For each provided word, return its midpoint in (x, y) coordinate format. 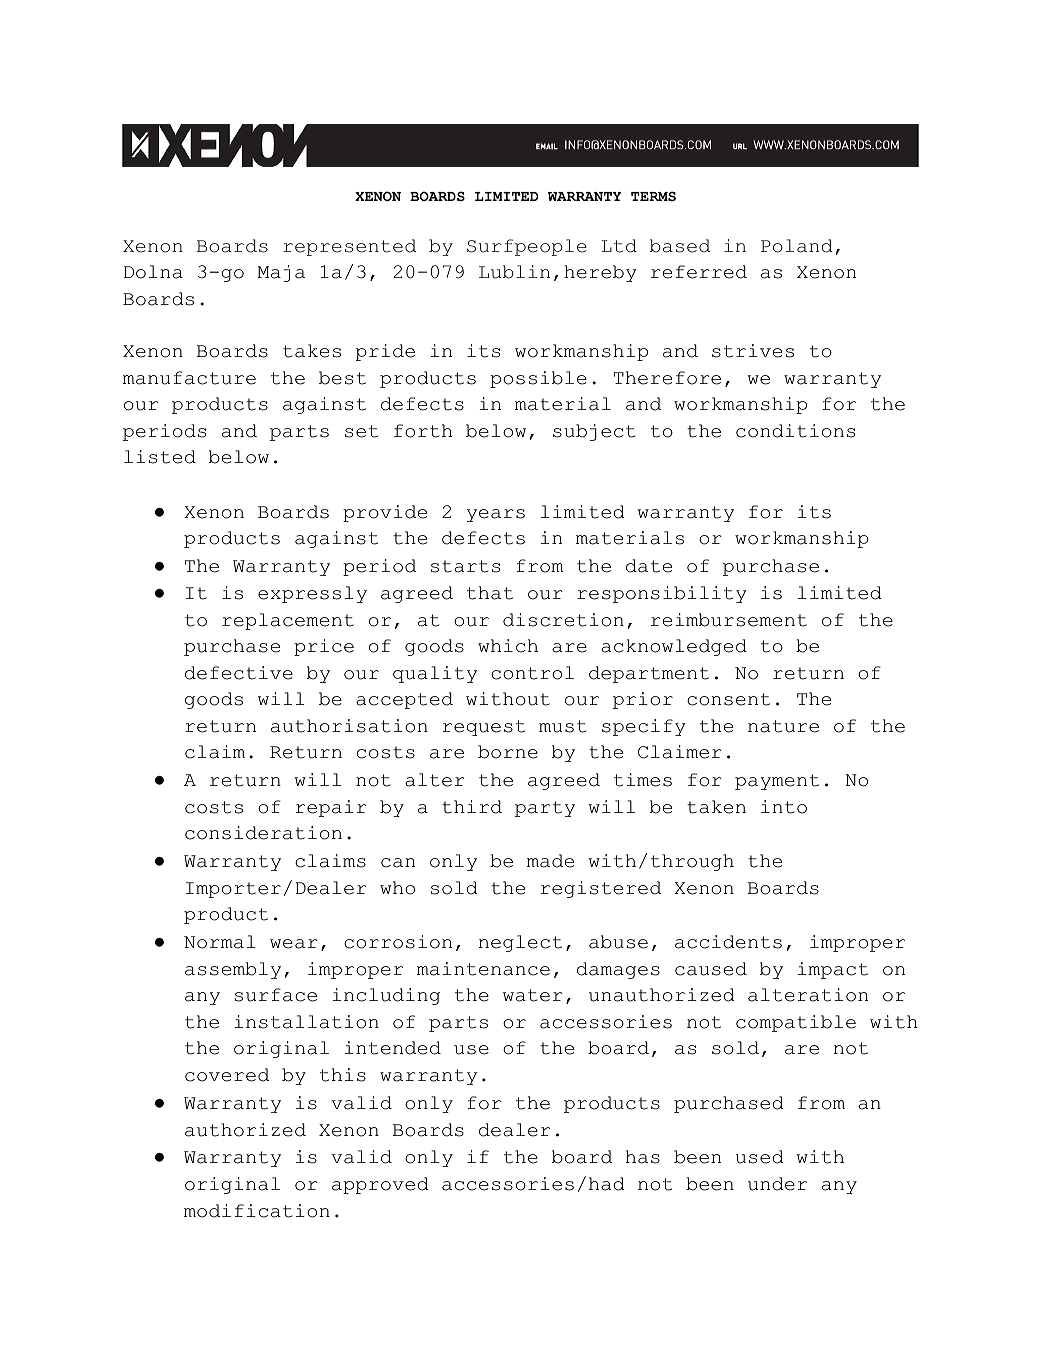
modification (257, 1211)
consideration (263, 833)
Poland (797, 246)
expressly (312, 594)
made (550, 861)
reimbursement (729, 620)
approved (380, 1185)
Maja (281, 273)
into (784, 807)
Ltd (619, 246)
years (496, 515)
